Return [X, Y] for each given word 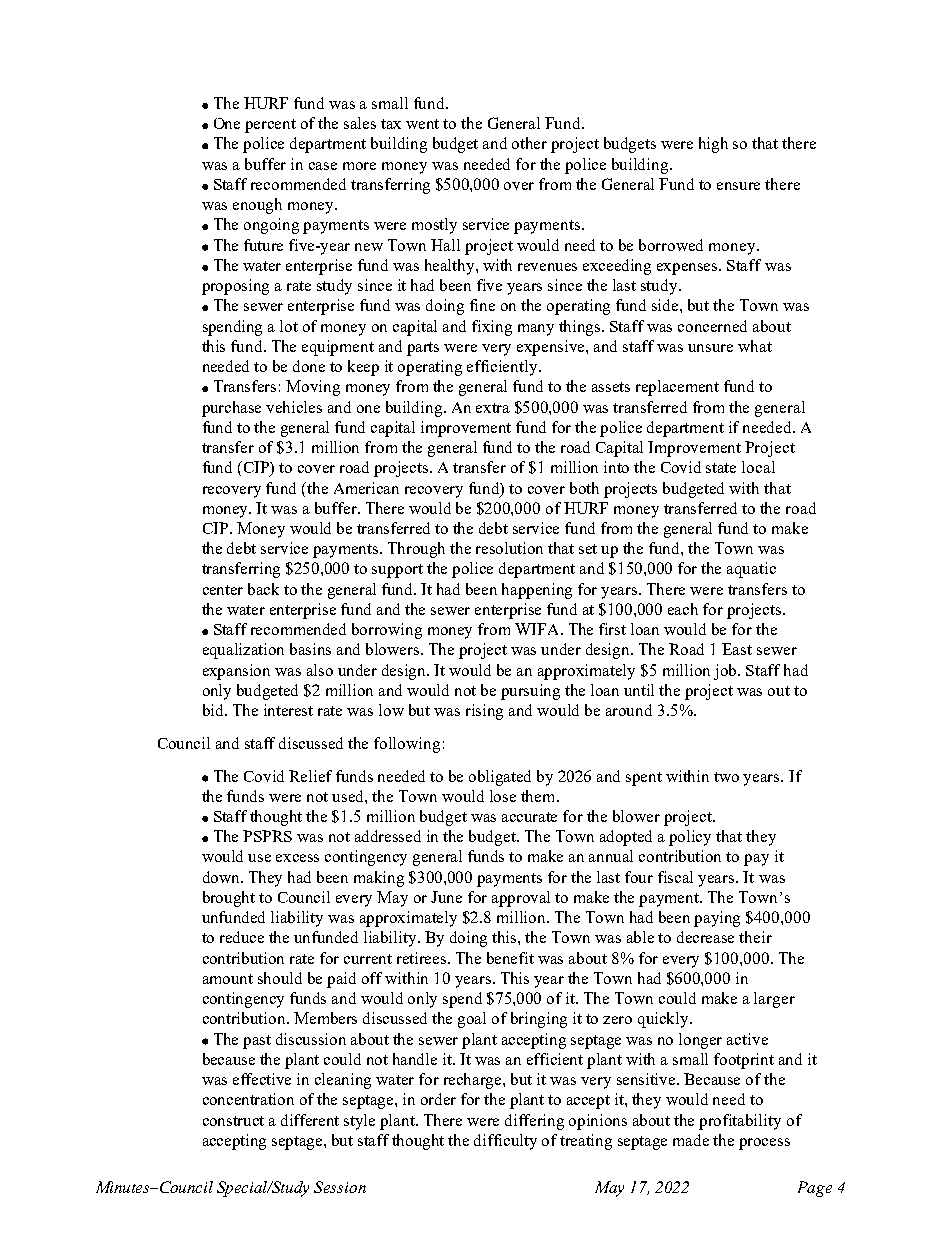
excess [297, 858]
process [764, 1144]
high [713, 145]
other [529, 143]
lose [503, 796]
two [726, 777]
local [758, 467]
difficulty [505, 1142]
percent [270, 126]
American [366, 488]
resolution [509, 548]
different [310, 1120]
